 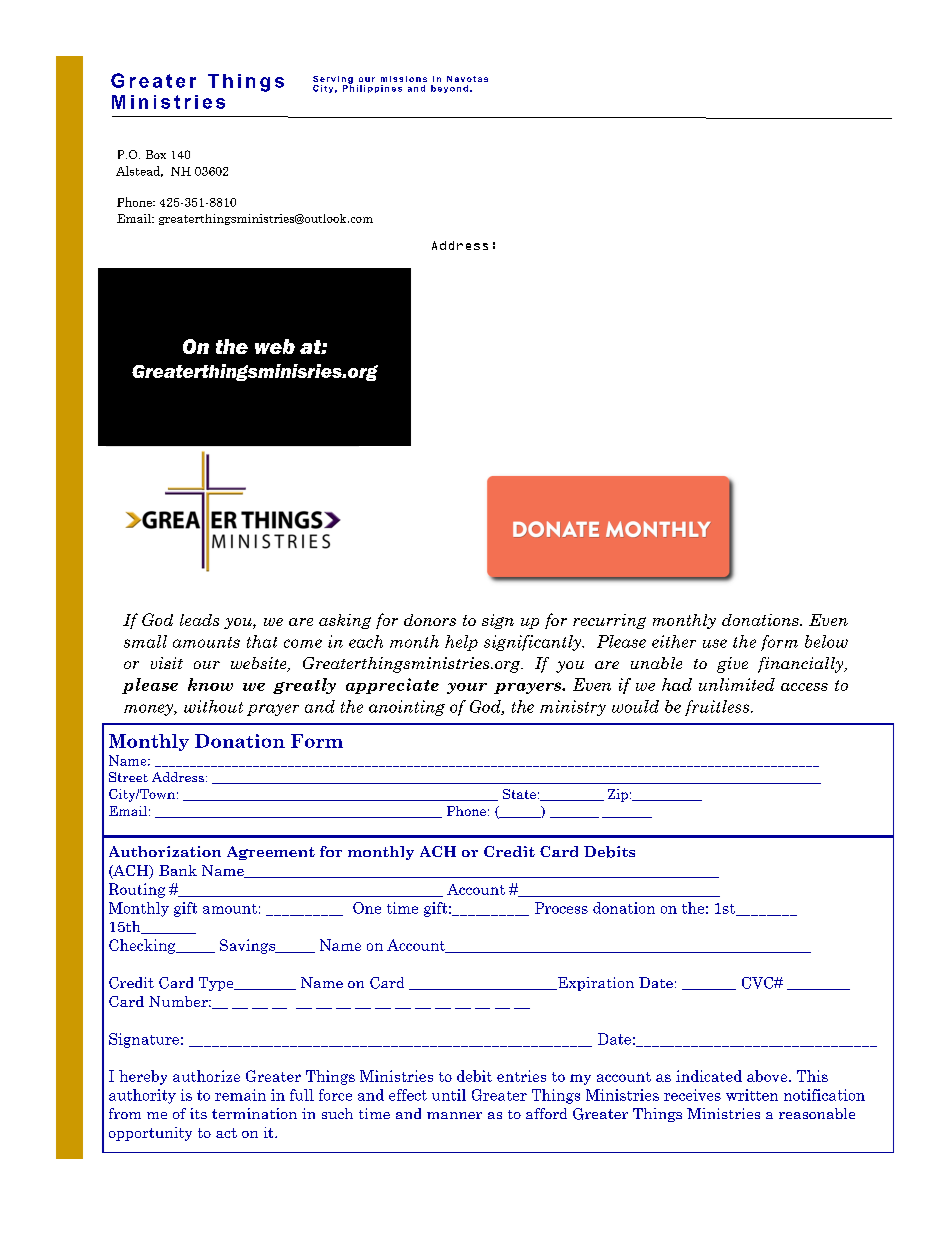 I want to click on anointing, so click(x=407, y=708).
